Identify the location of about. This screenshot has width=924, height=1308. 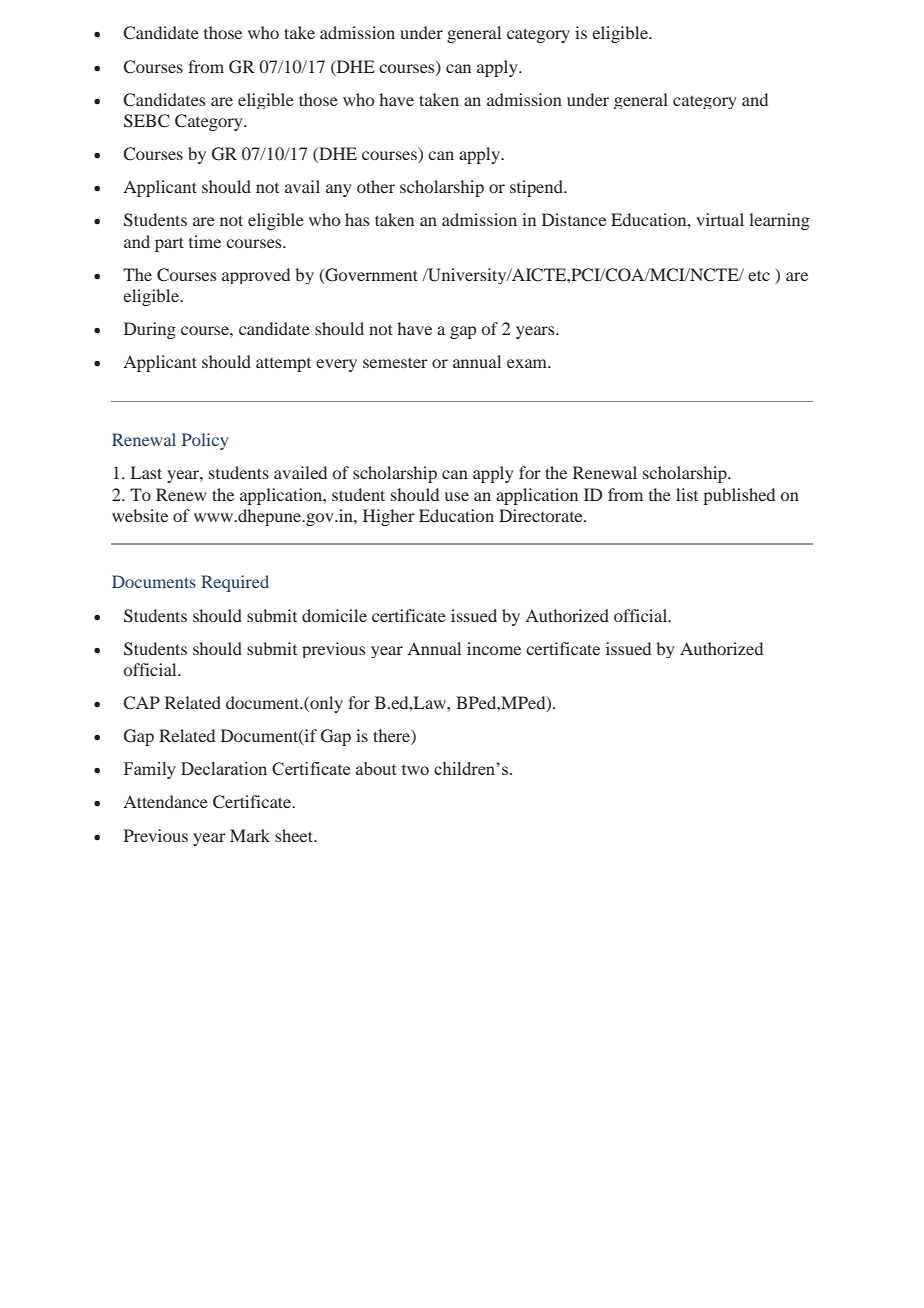
(376, 768).
